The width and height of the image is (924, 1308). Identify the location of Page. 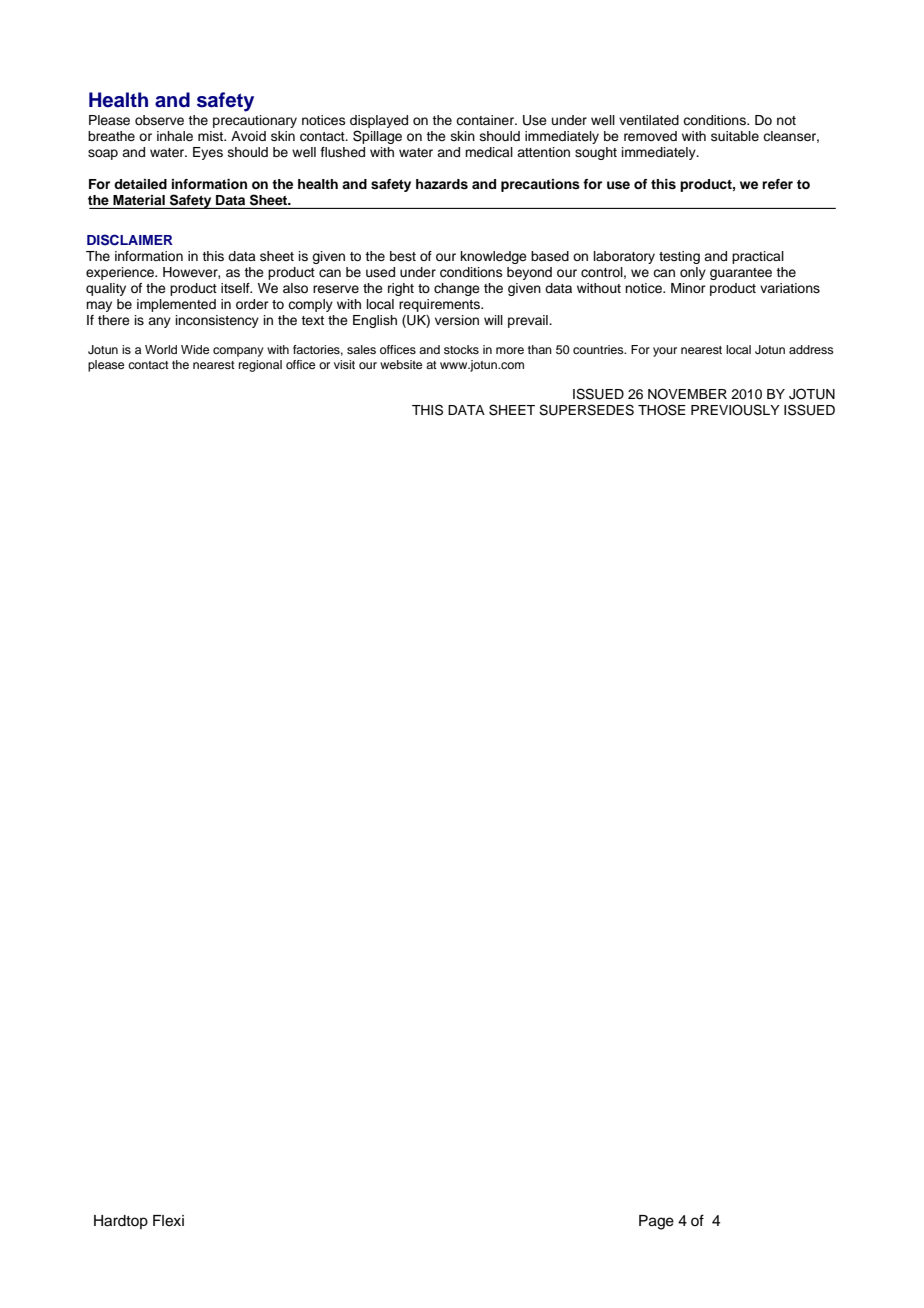
(656, 1222).
